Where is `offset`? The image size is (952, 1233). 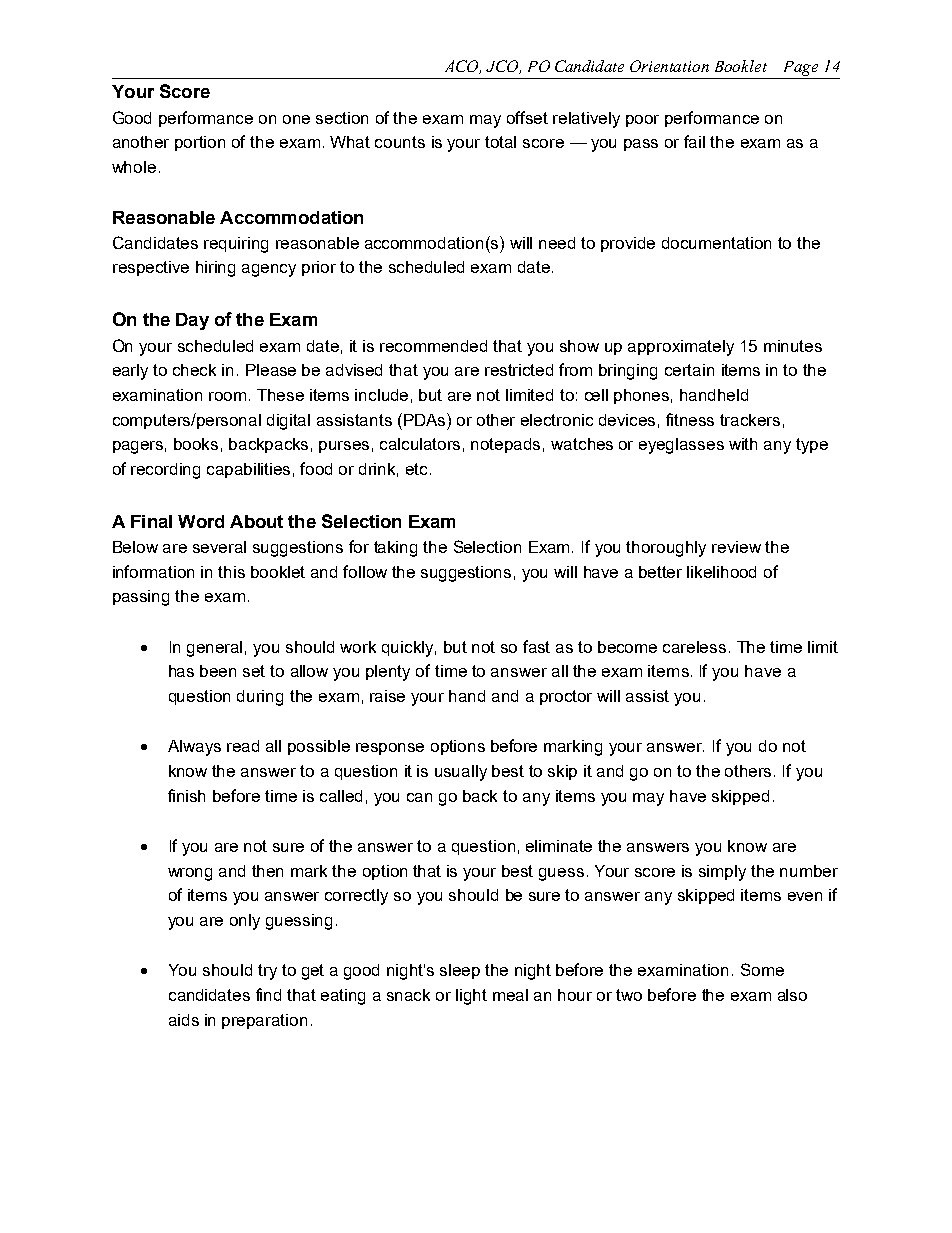 offset is located at coordinates (527, 117).
